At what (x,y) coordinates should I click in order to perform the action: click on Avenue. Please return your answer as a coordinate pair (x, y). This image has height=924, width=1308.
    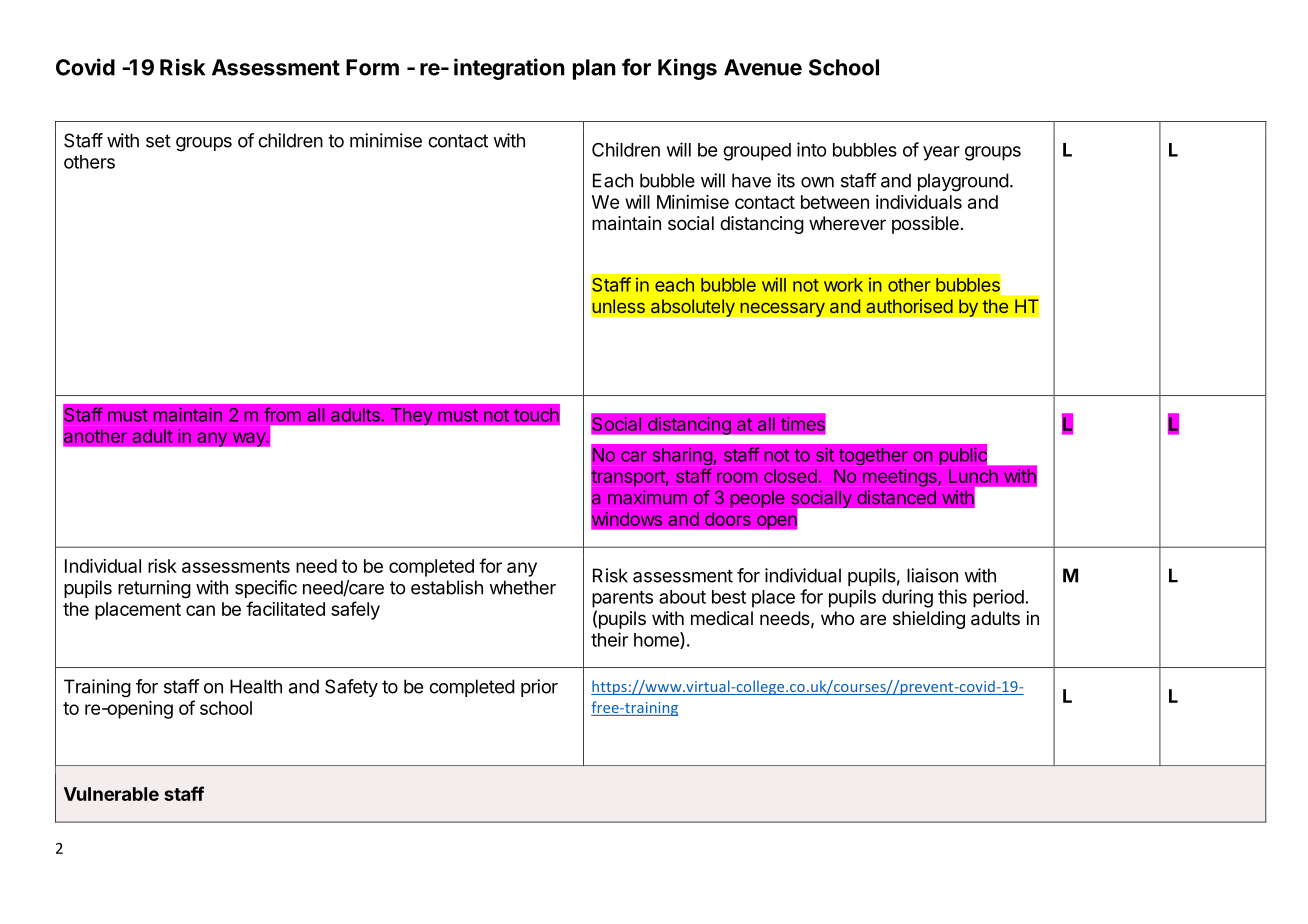
    Looking at the image, I should click on (763, 67).
